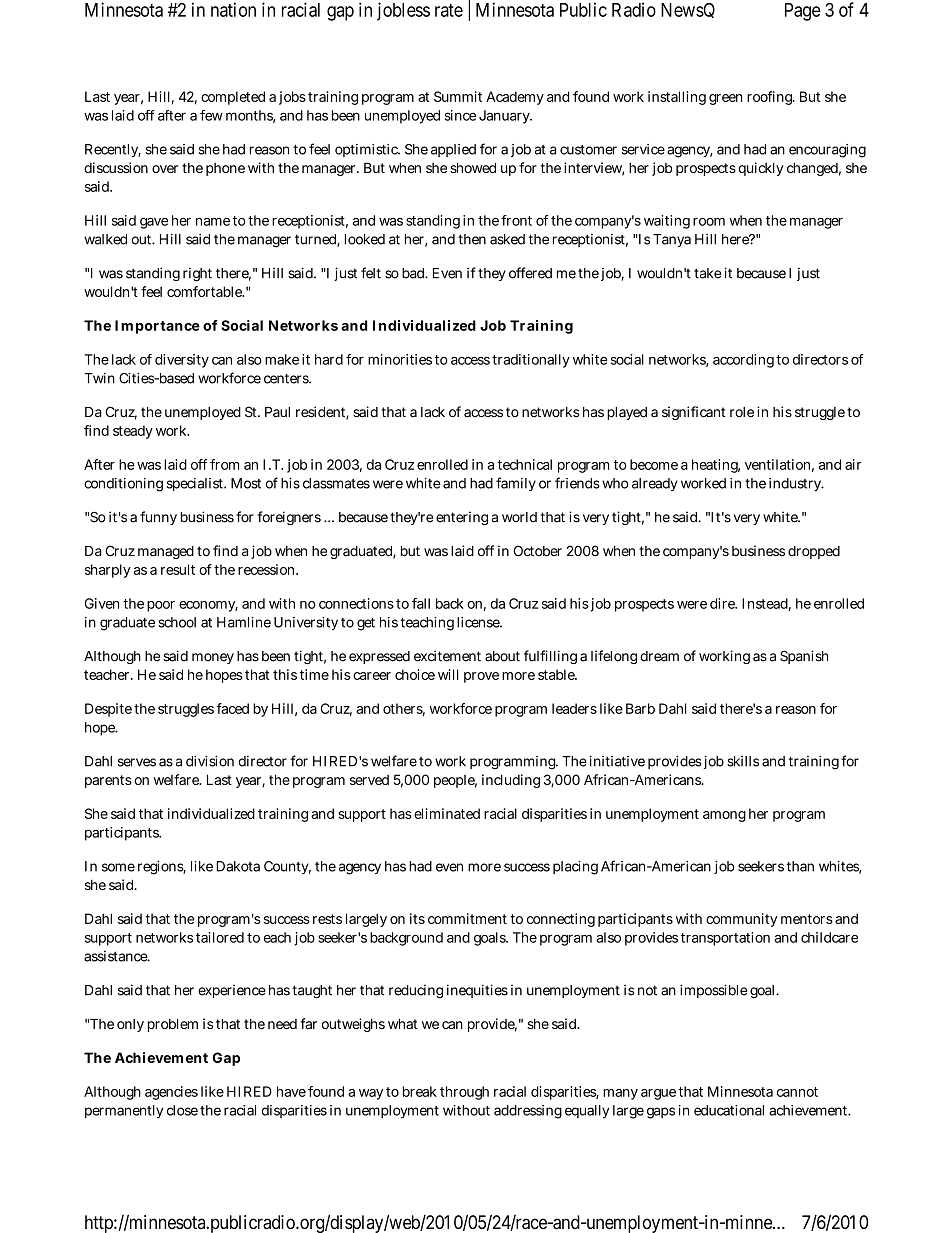  What do you see at coordinates (803, 12) in the page?
I see `Page` at bounding box center [803, 12].
